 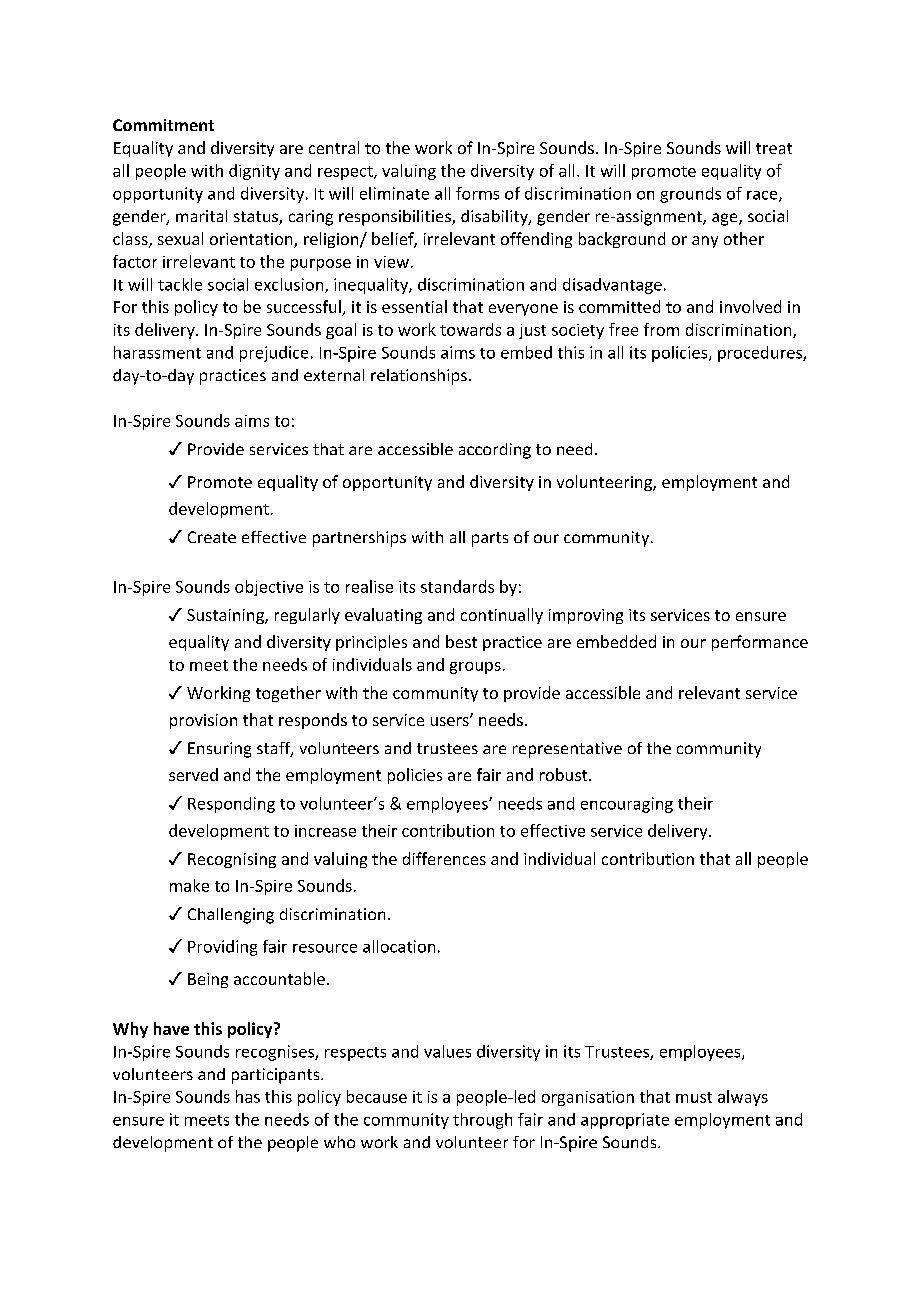 What do you see at coordinates (690, 195) in the screenshot?
I see `grounds` at bounding box center [690, 195].
